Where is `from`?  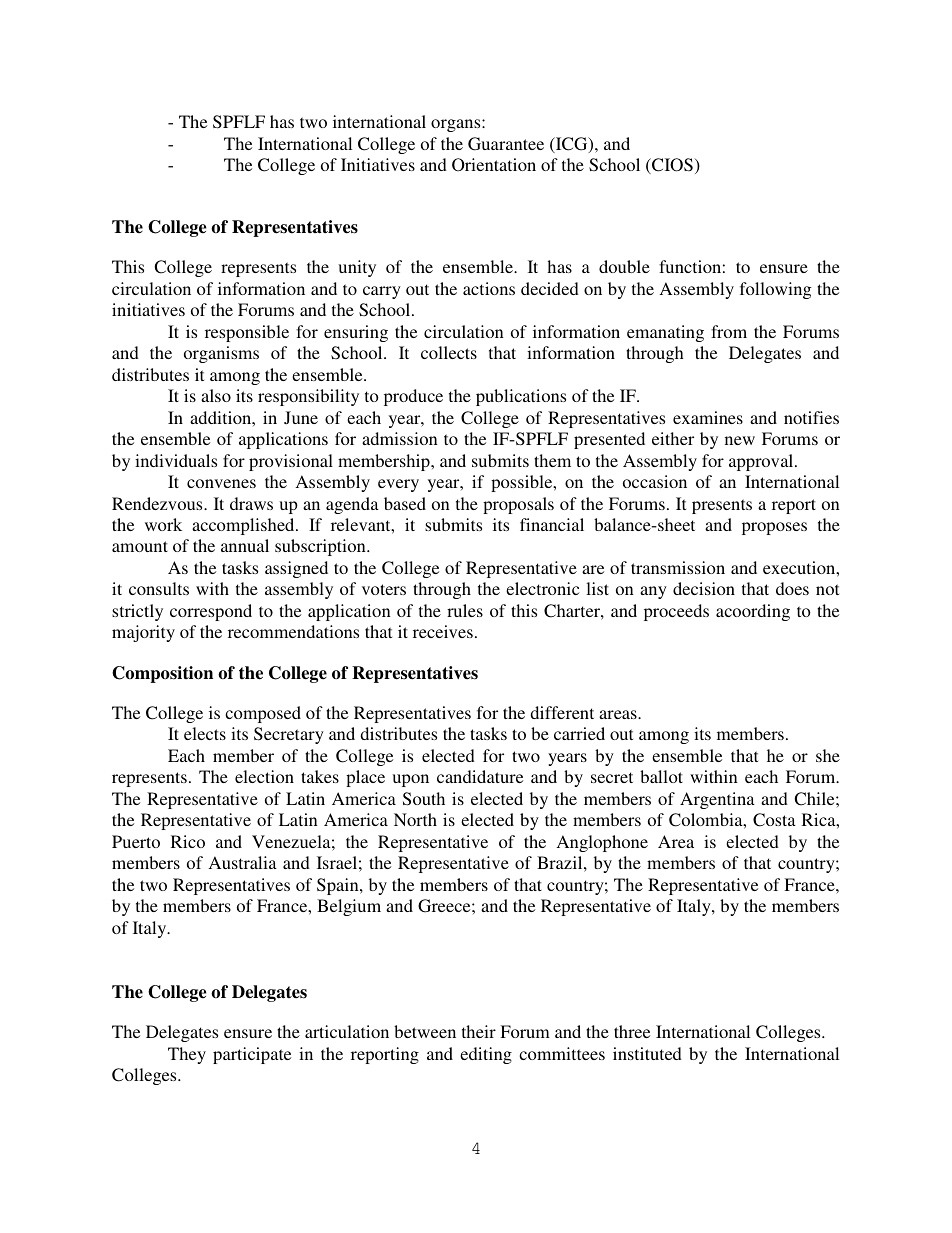
from is located at coordinates (729, 331).
